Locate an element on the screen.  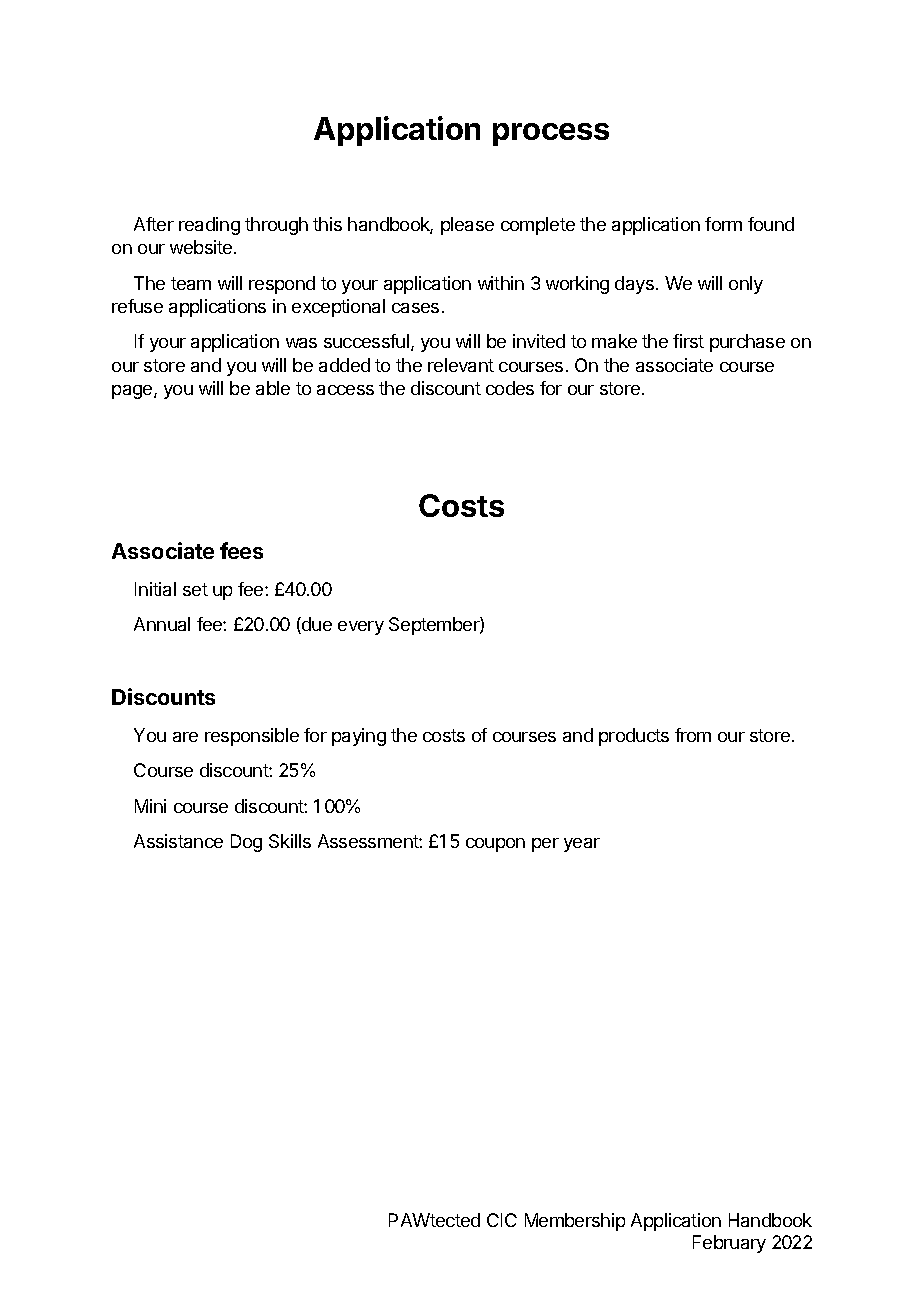
please is located at coordinates (467, 226).
